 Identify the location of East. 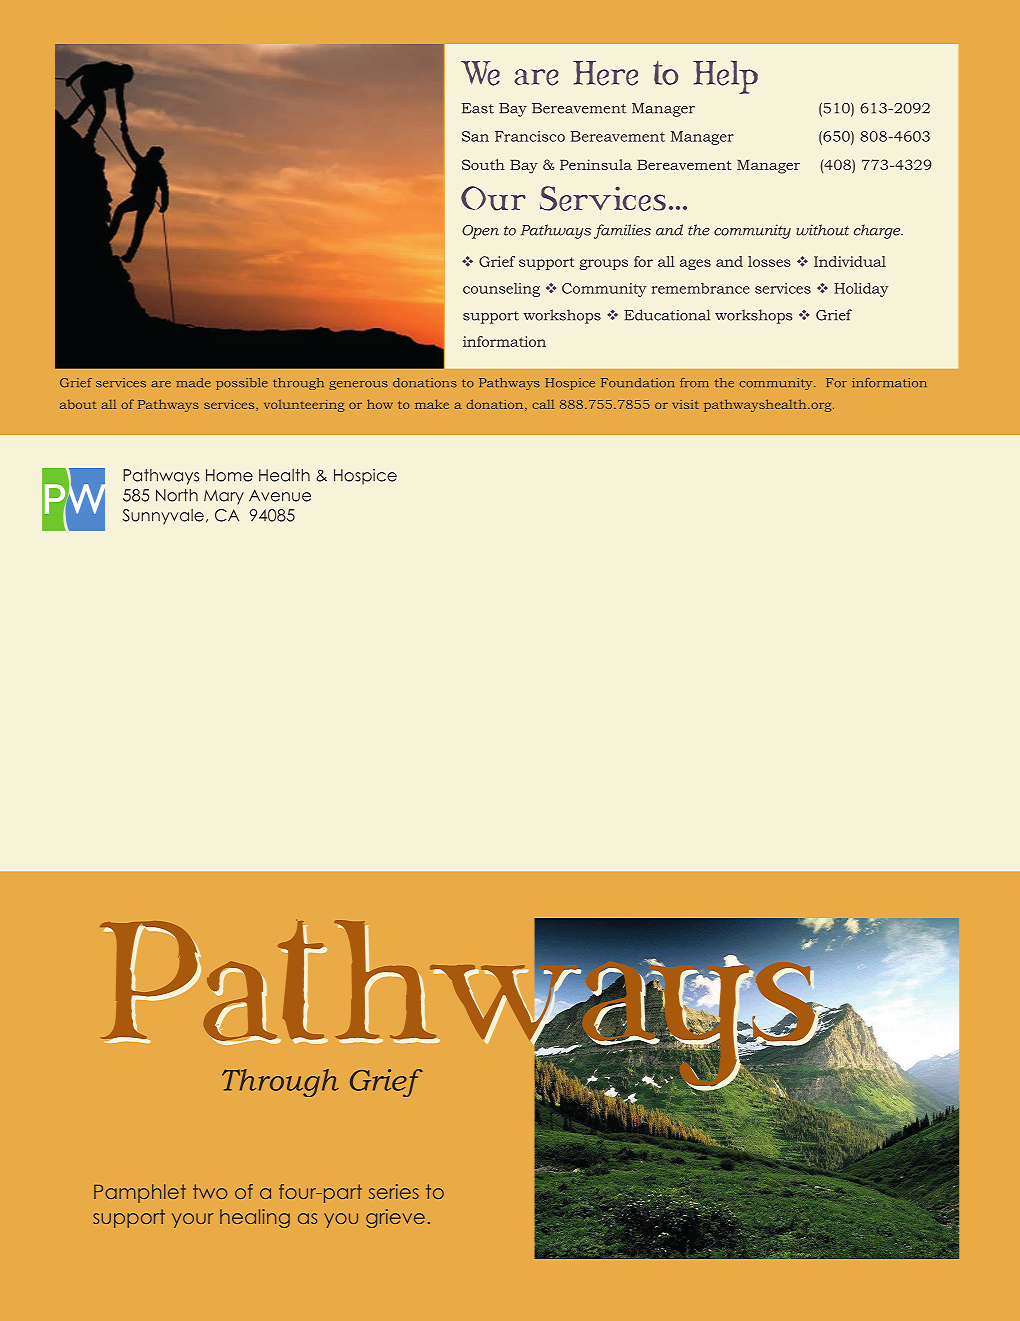
(478, 108).
